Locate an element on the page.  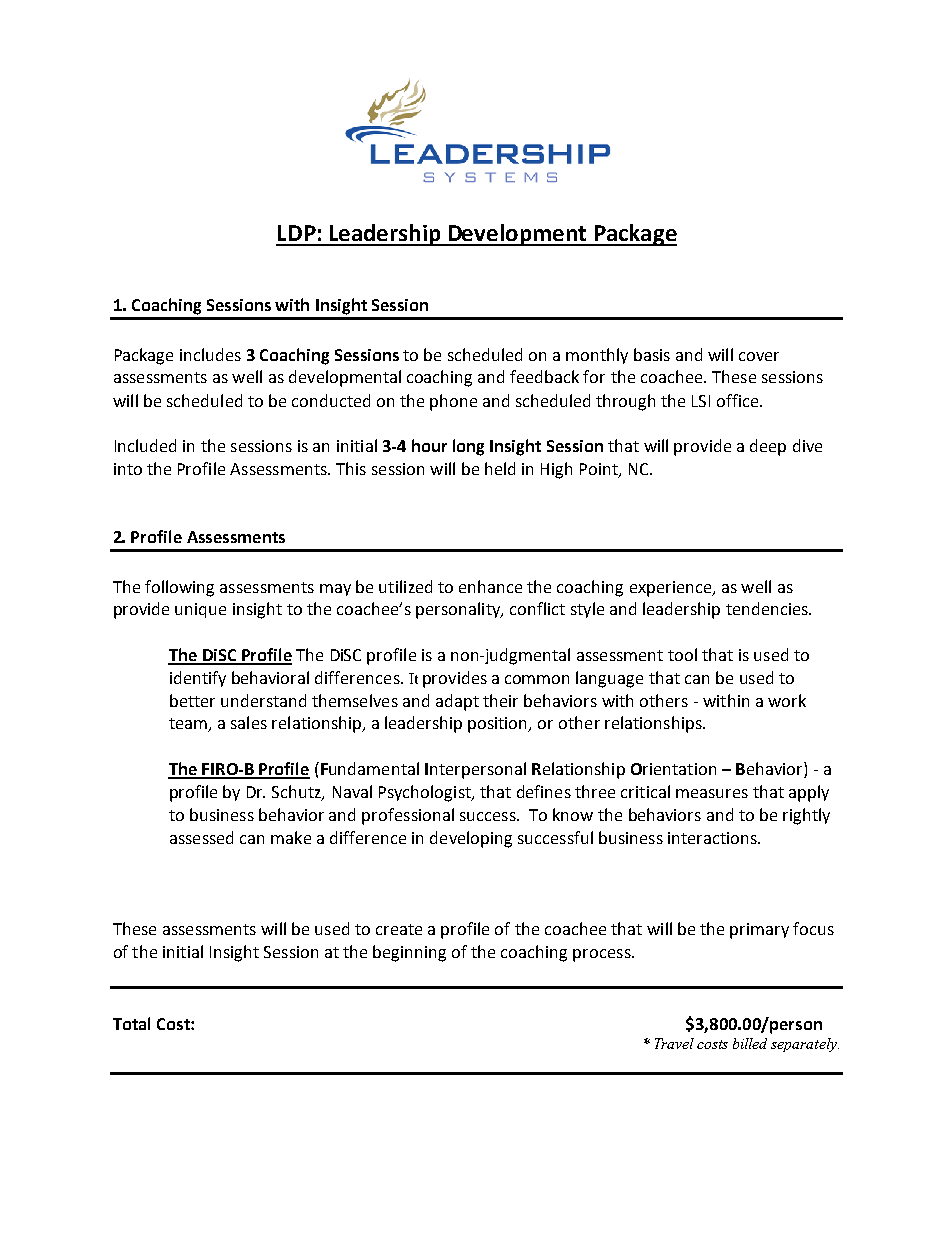
developing is located at coordinates (471, 839).
